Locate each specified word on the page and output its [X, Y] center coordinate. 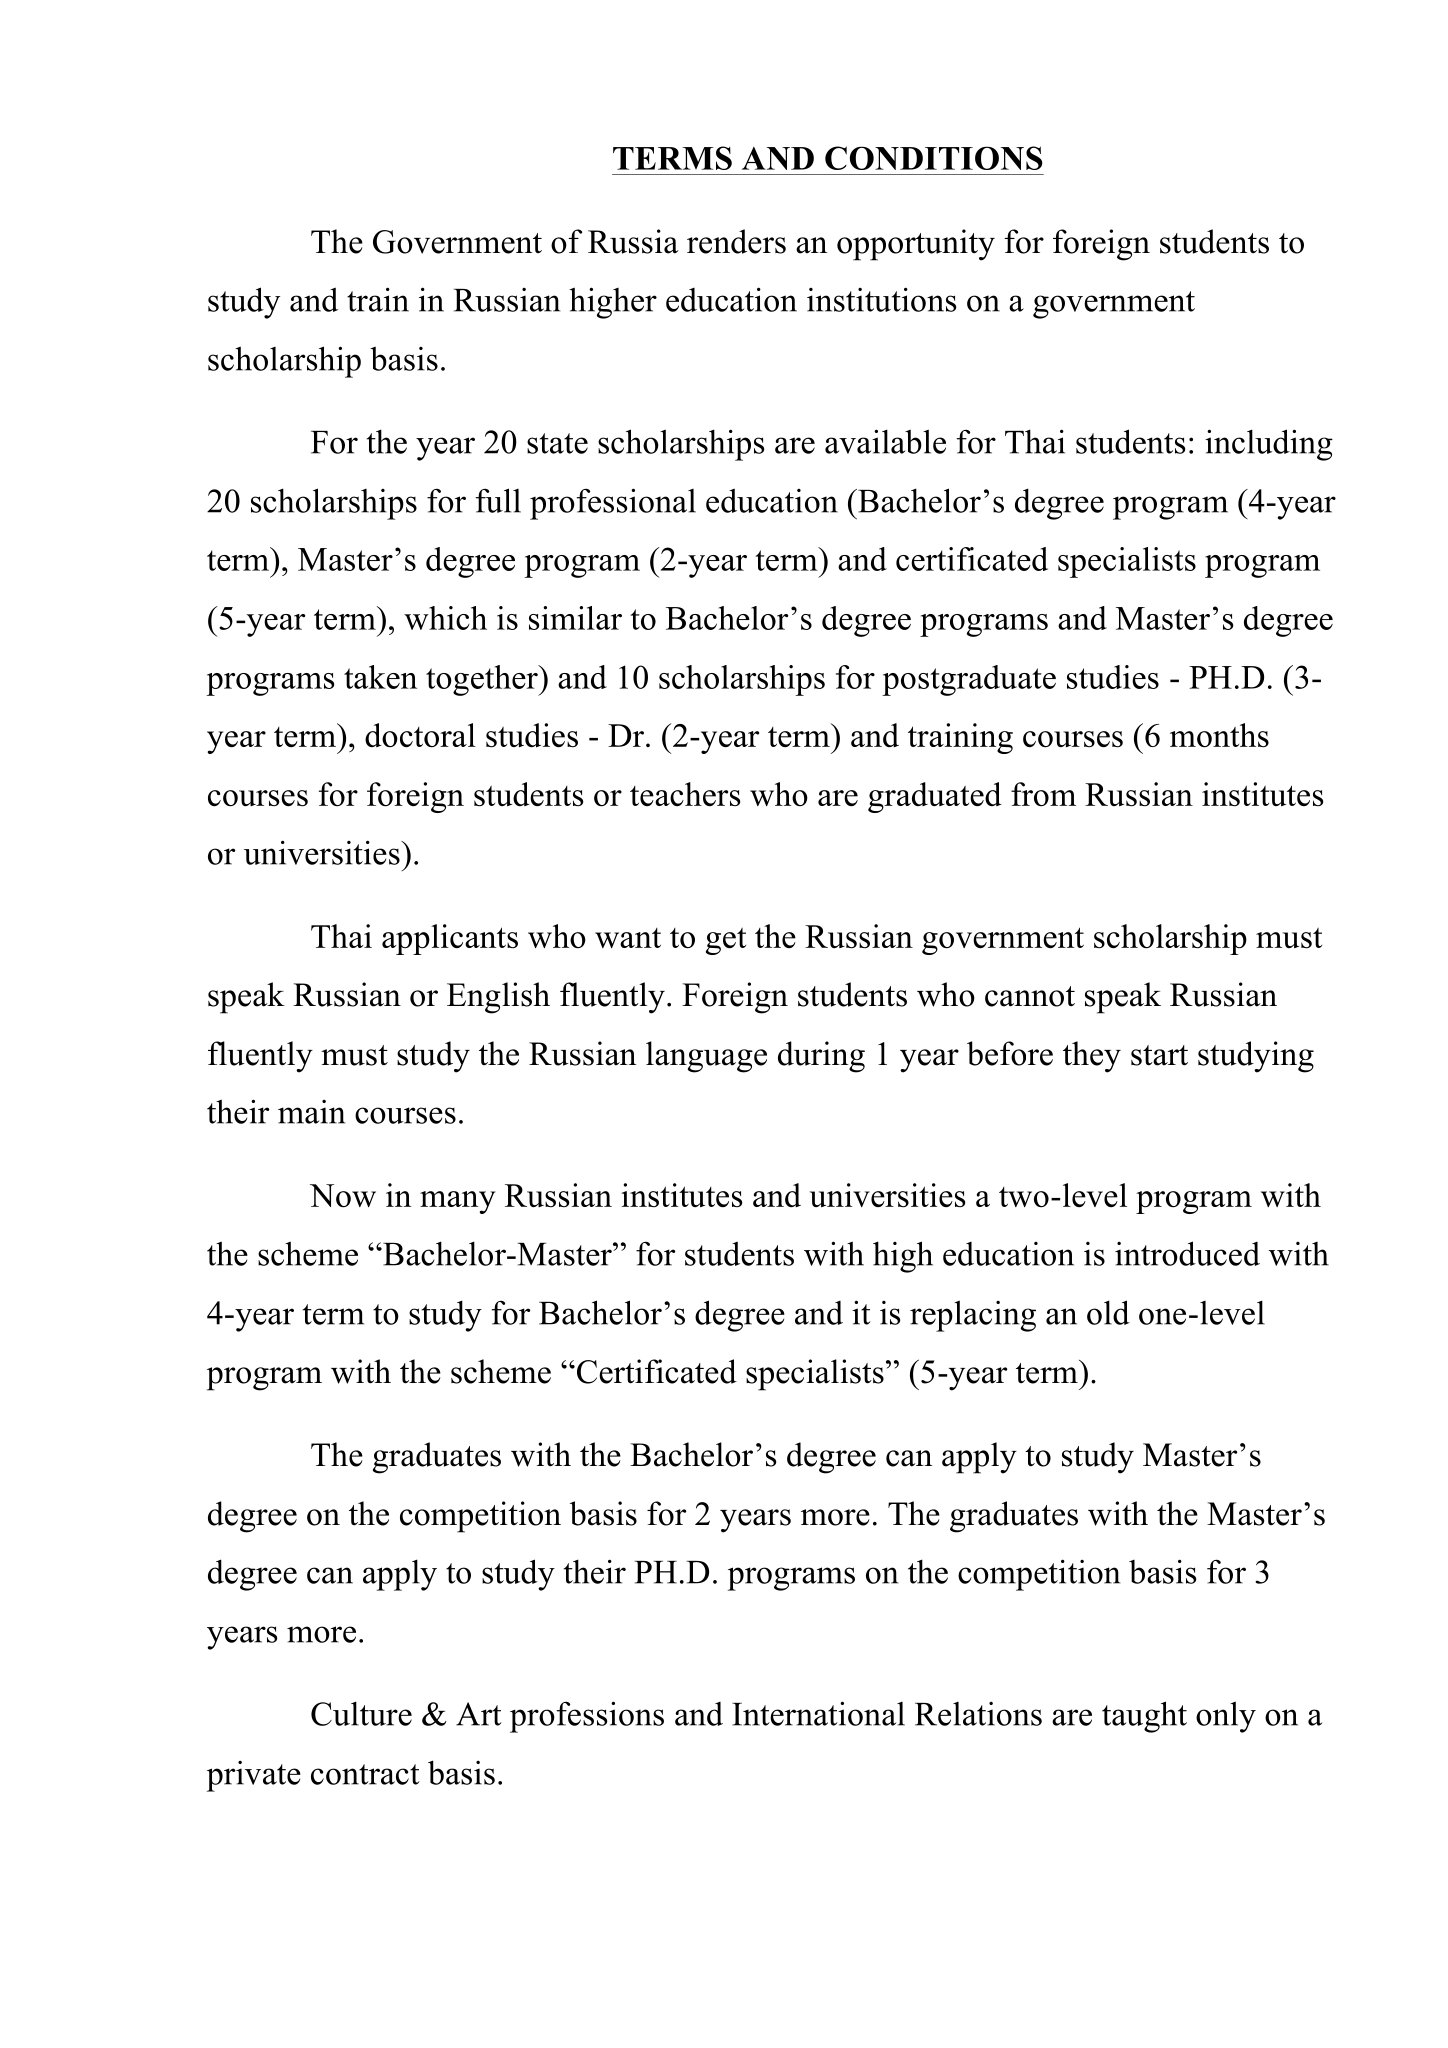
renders [736, 241]
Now [343, 1196]
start [1159, 1055]
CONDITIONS [934, 158]
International [818, 1713]
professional [613, 504]
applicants [450, 939]
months [1219, 735]
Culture [361, 1713]
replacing [973, 1316]
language [706, 1057]
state [557, 443]
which [445, 618]
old [1108, 1312]
